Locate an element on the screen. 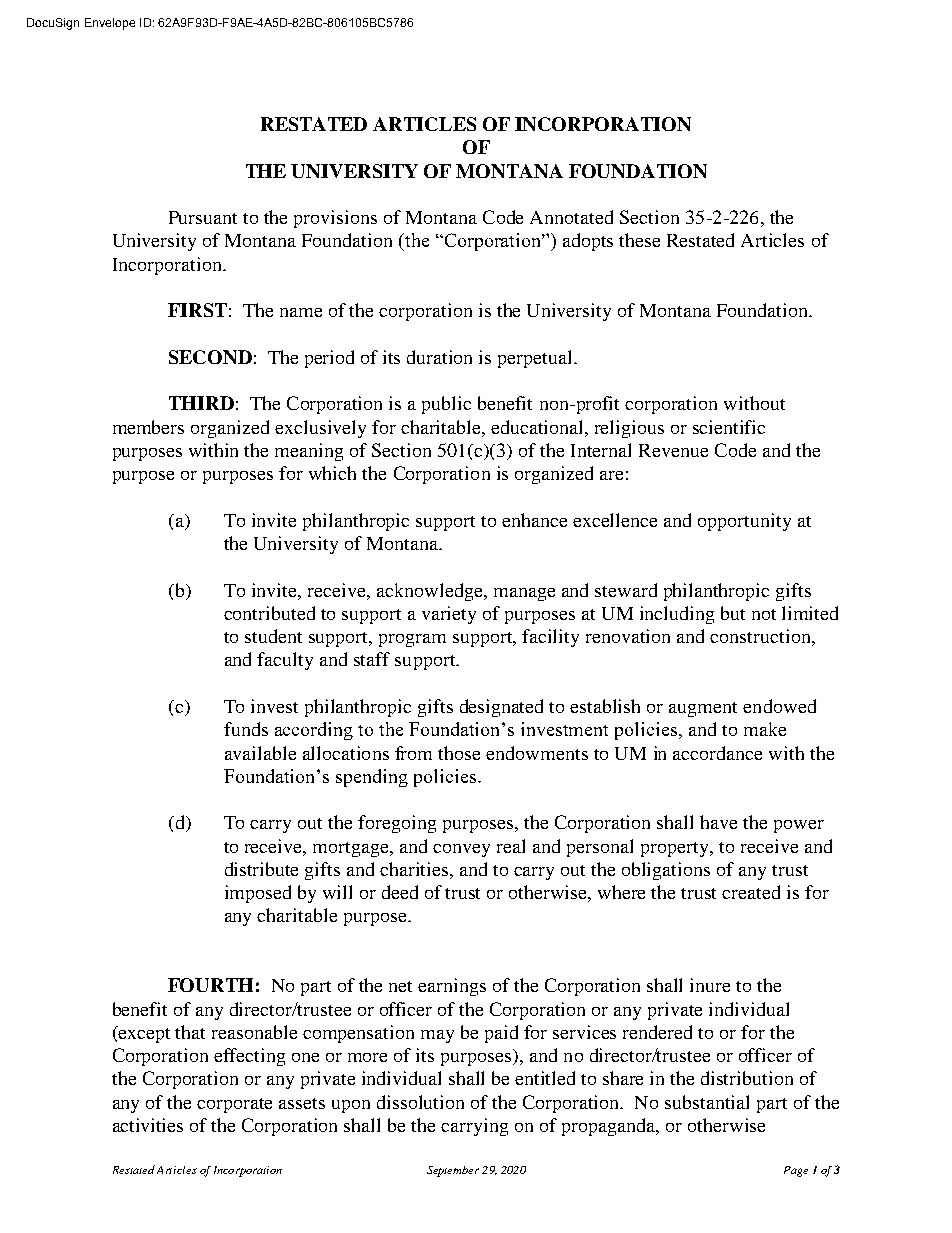  corporate is located at coordinates (234, 1105).
